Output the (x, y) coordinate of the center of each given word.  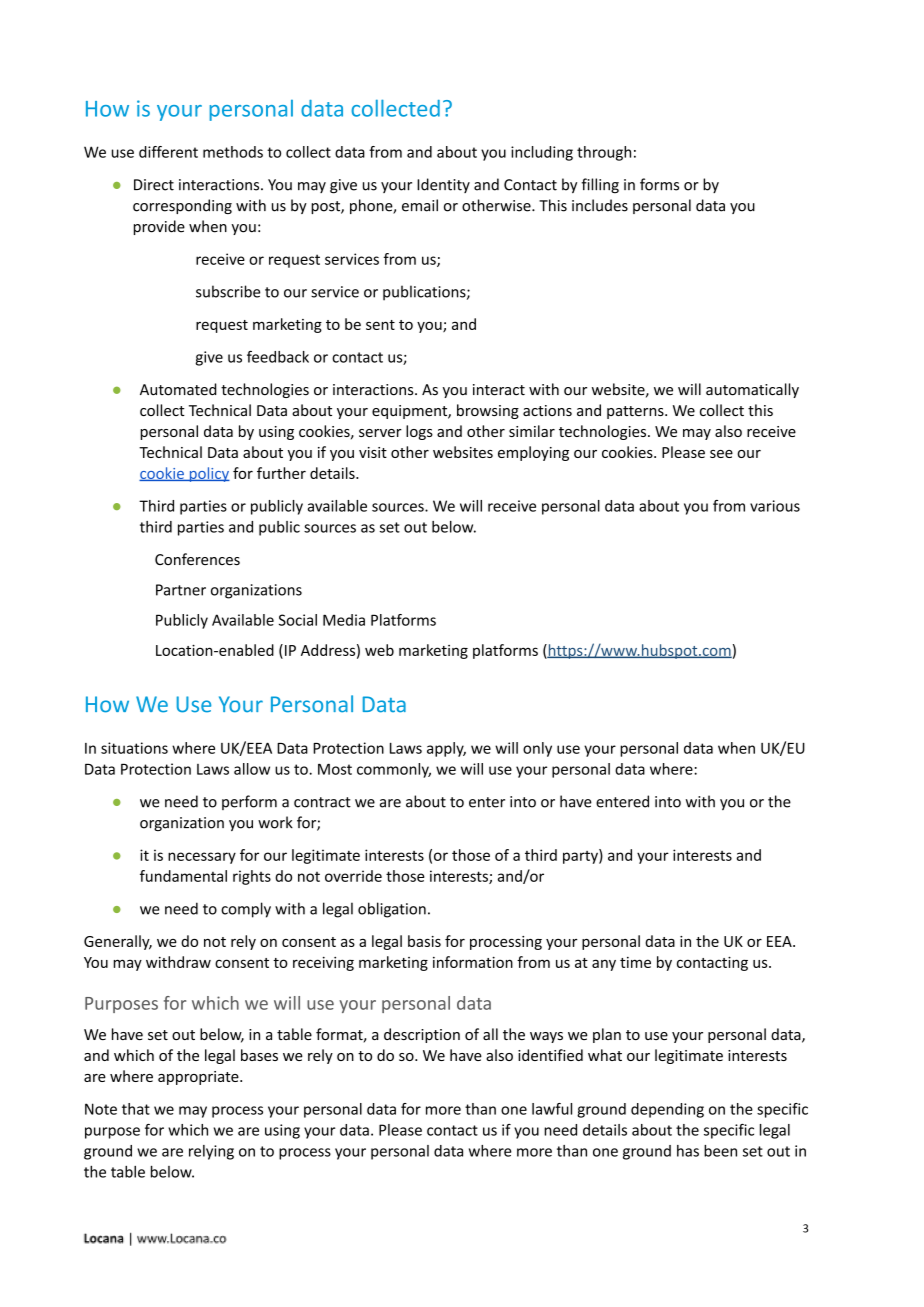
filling (600, 186)
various (775, 506)
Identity (443, 185)
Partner (181, 590)
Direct (154, 185)
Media (344, 620)
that (136, 1109)
